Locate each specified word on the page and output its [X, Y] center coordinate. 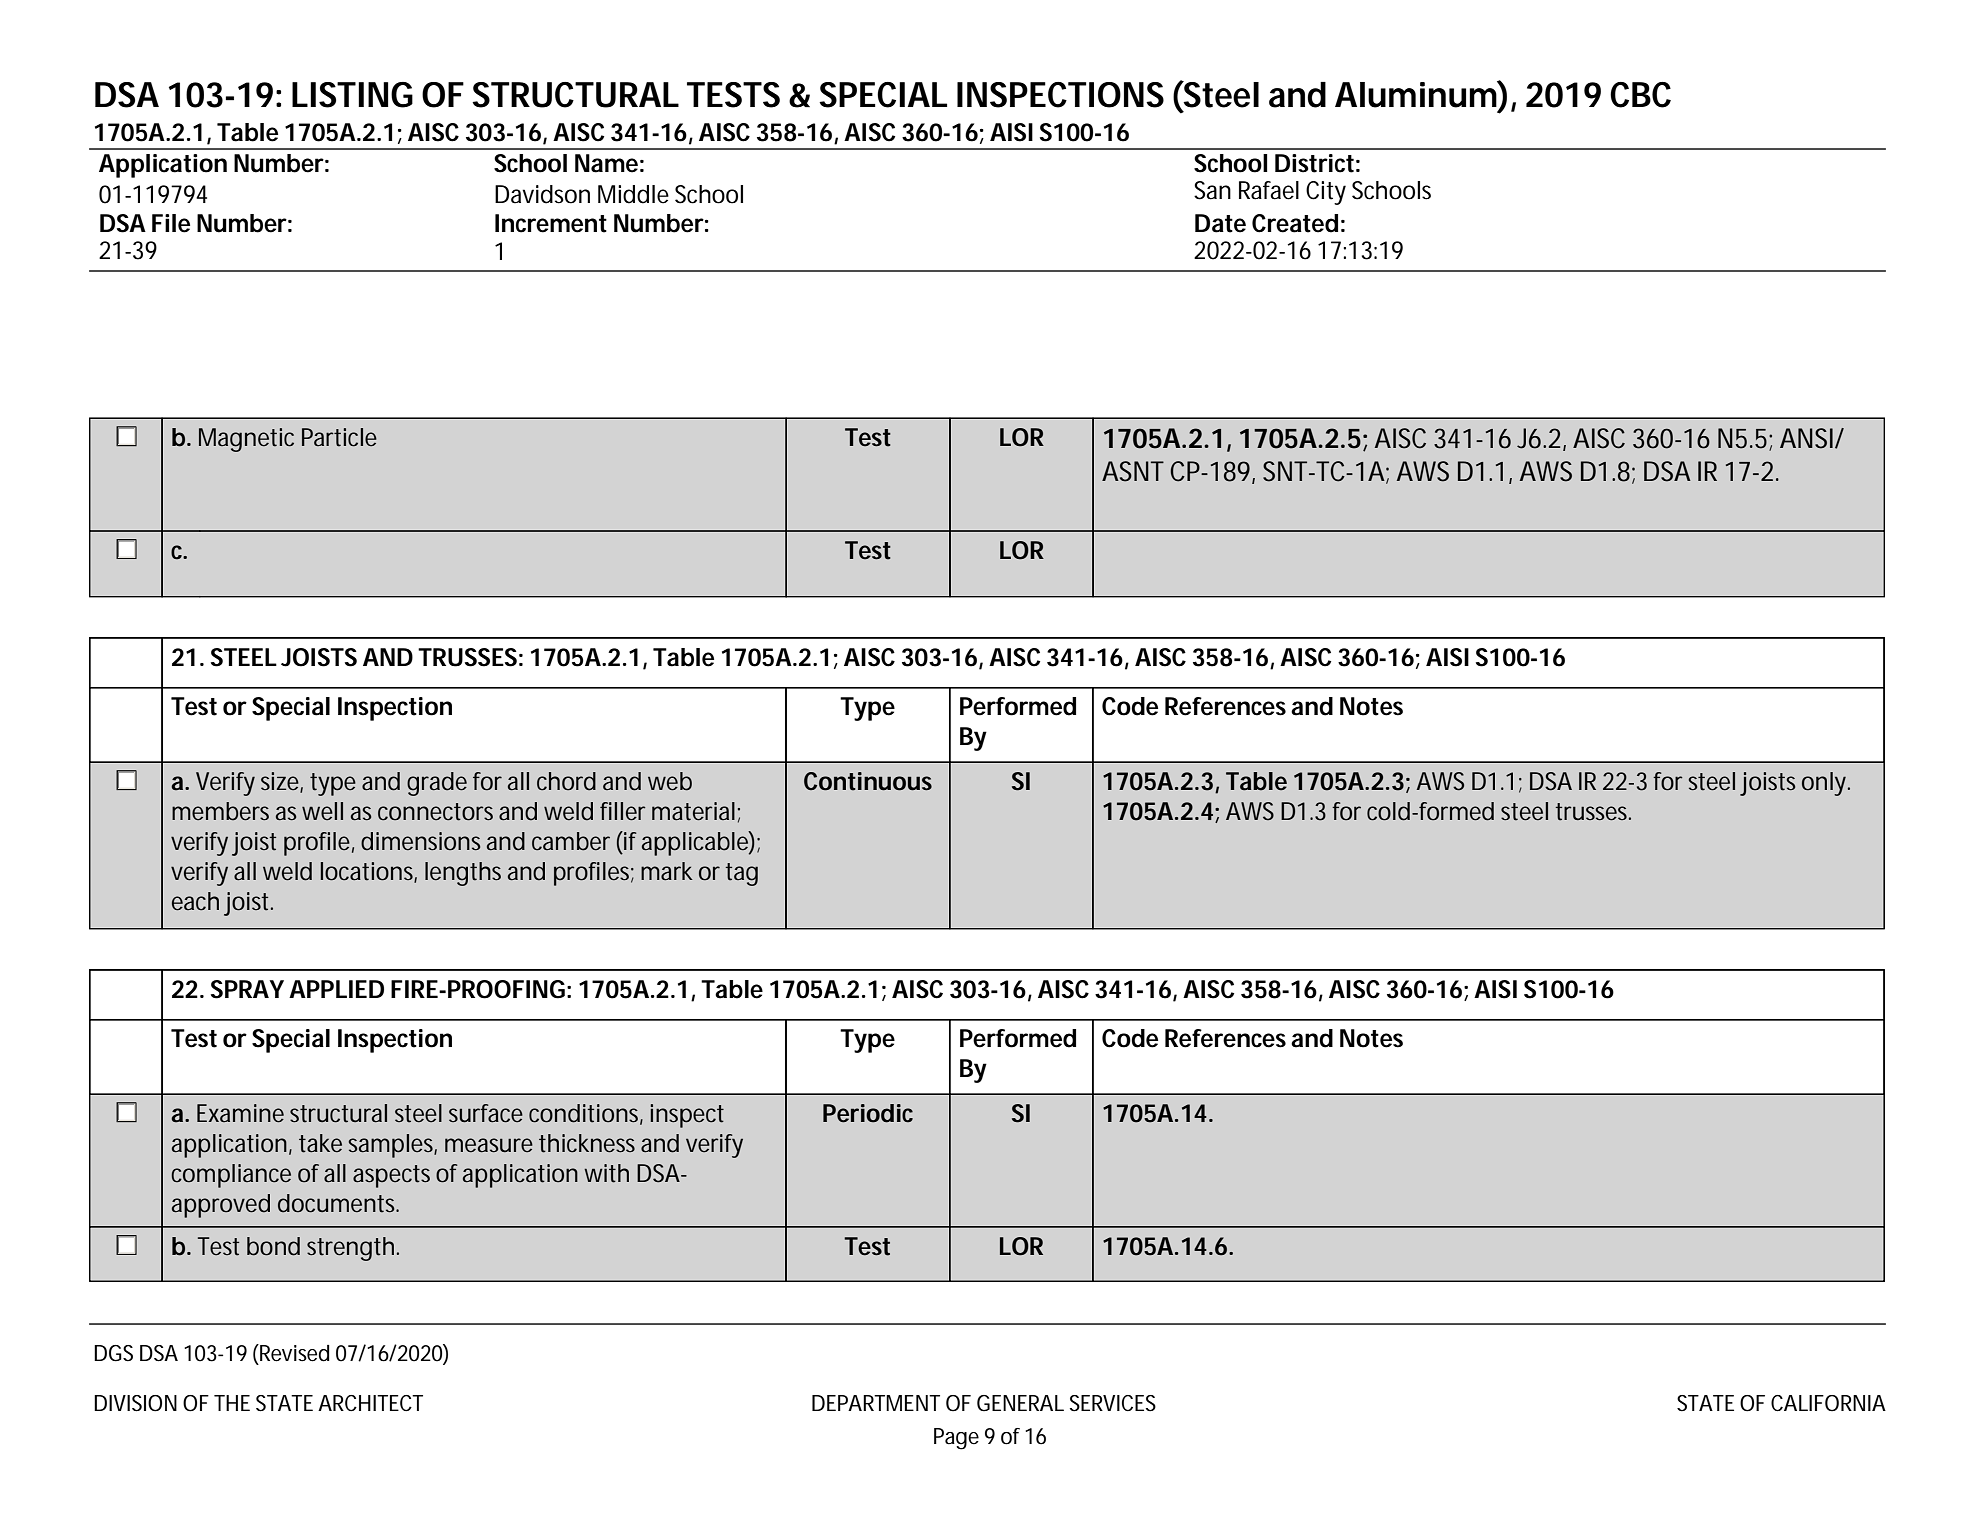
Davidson [542, 194]
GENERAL [1020, 1403]
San [1212, 190]
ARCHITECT [370, 1403]
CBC [1640, 95]
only [1825, 784]
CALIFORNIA [1828, 1403]
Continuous [868, 781]
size [281, 782]
